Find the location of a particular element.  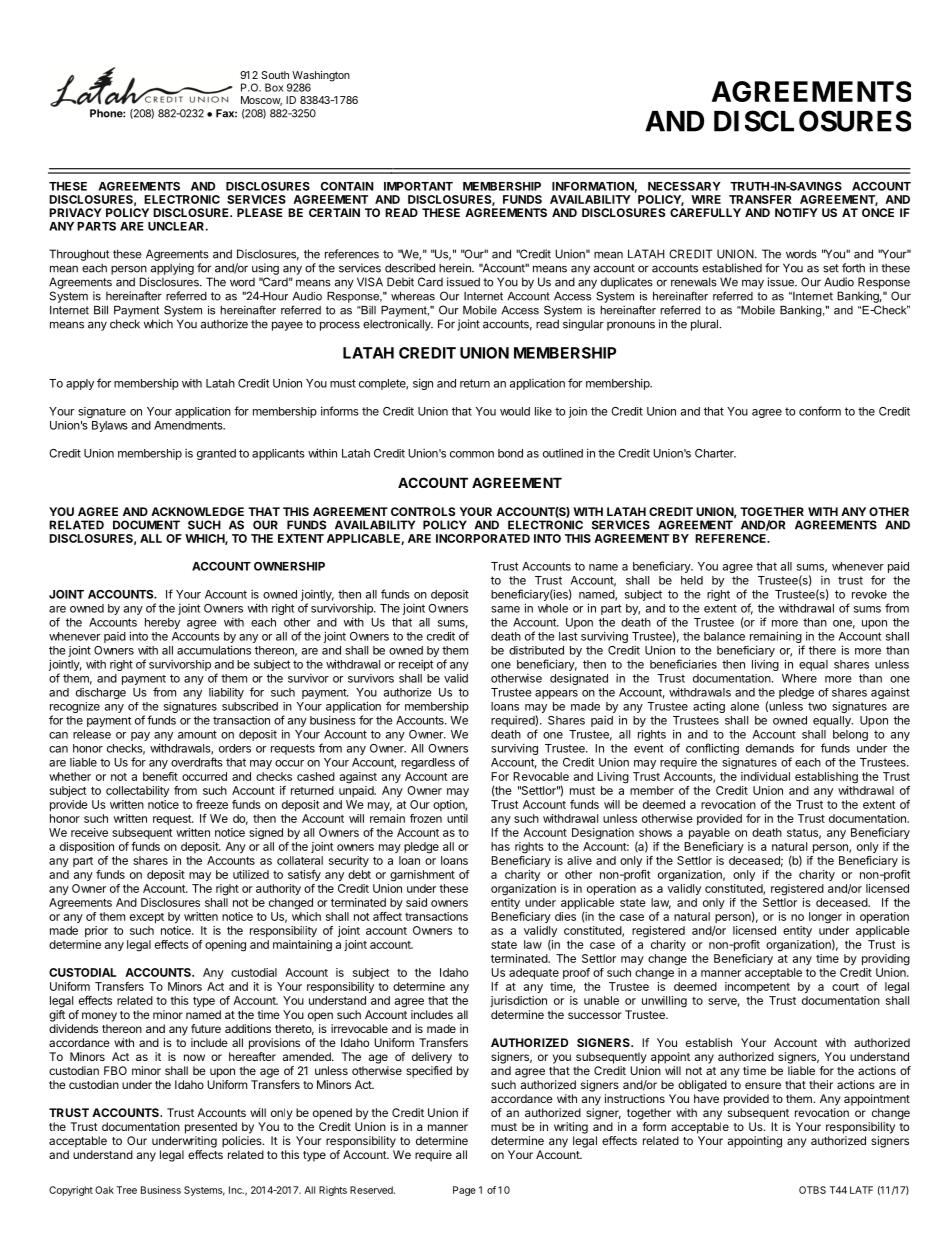

Charter is located at coordinates (715, 453).
